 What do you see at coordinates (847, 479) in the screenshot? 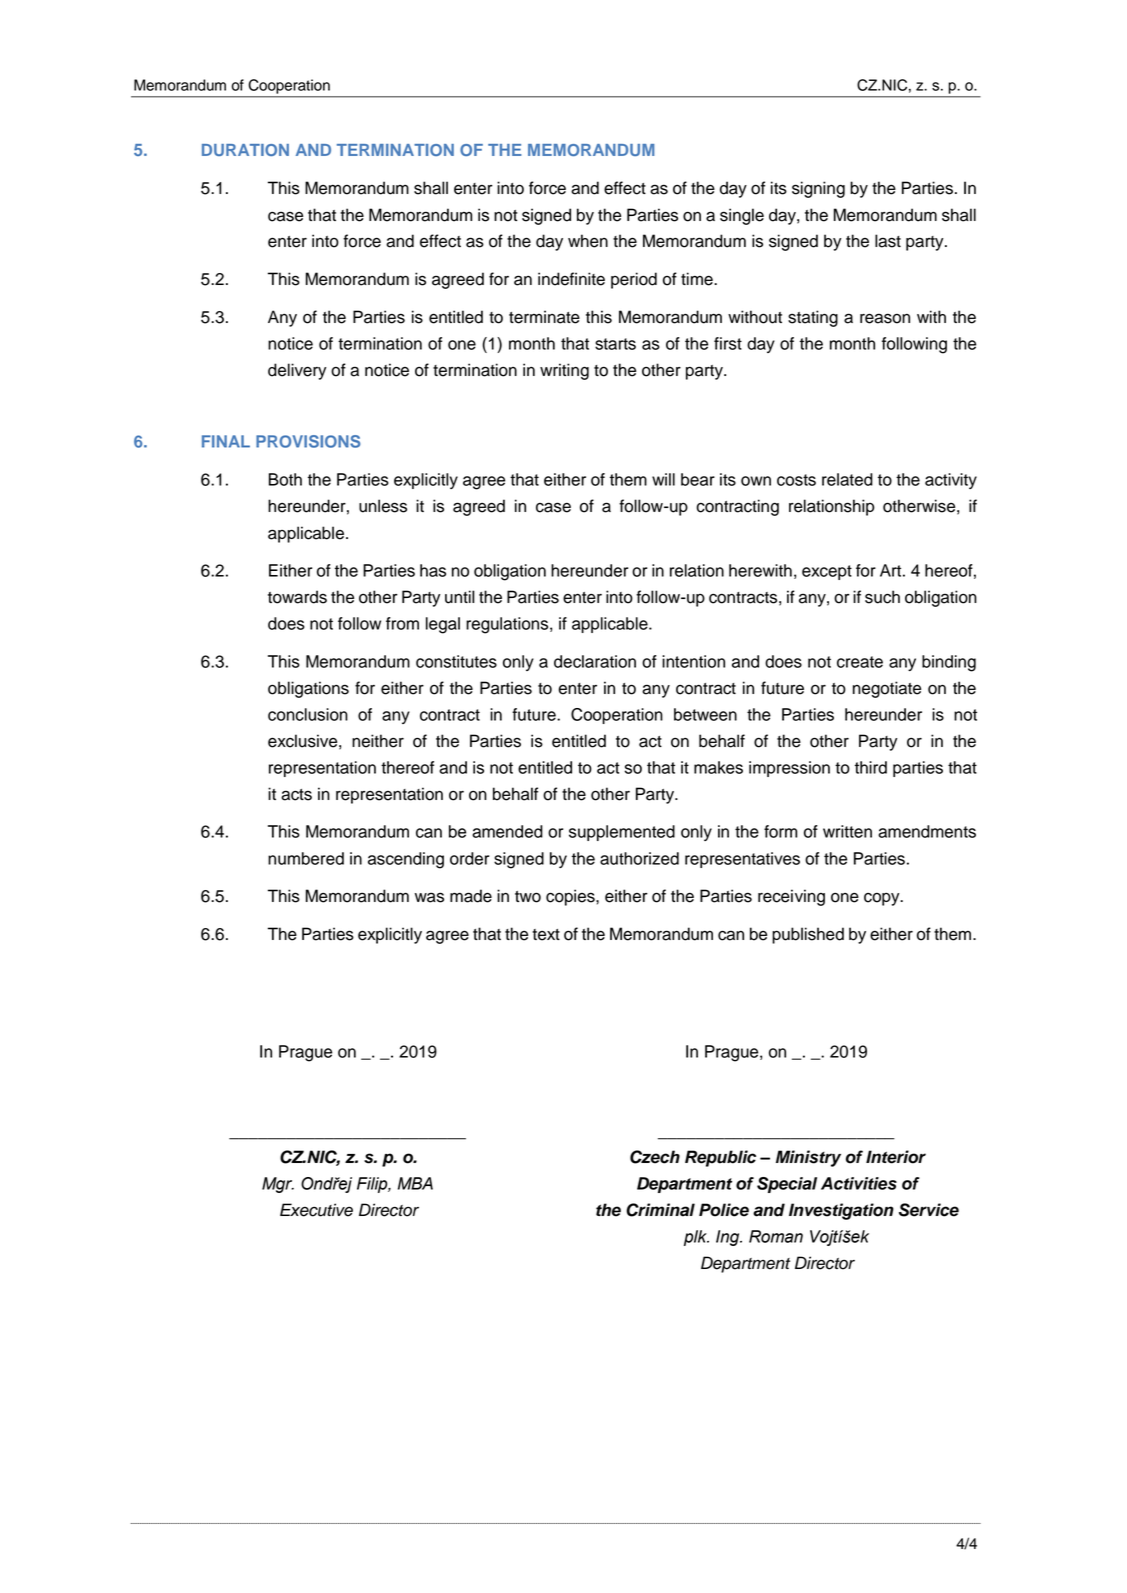
I see `related` at bounding box center [847, 479].
